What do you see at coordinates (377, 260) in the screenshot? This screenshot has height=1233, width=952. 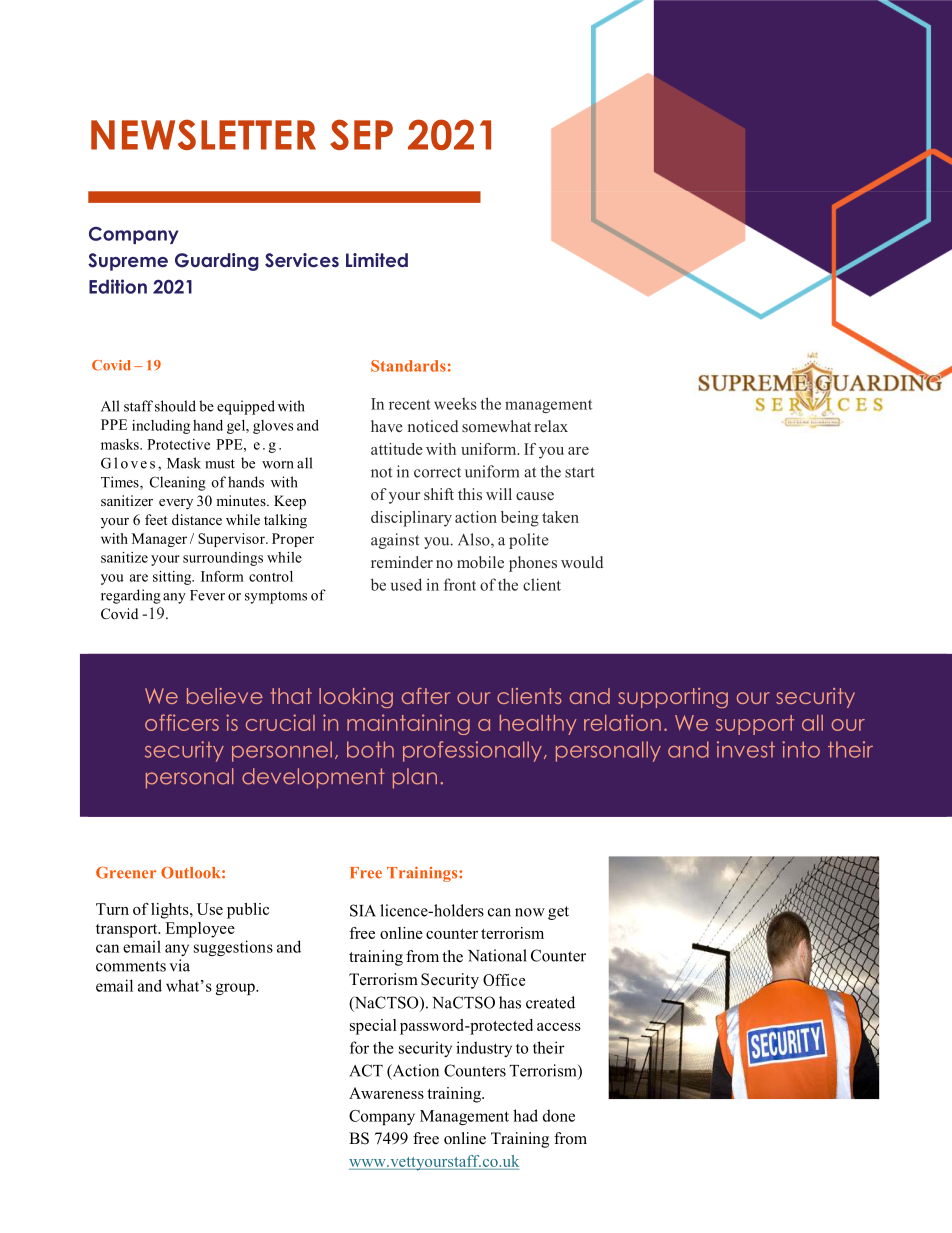 I see `Limited` at bounding box center [377, 260].
